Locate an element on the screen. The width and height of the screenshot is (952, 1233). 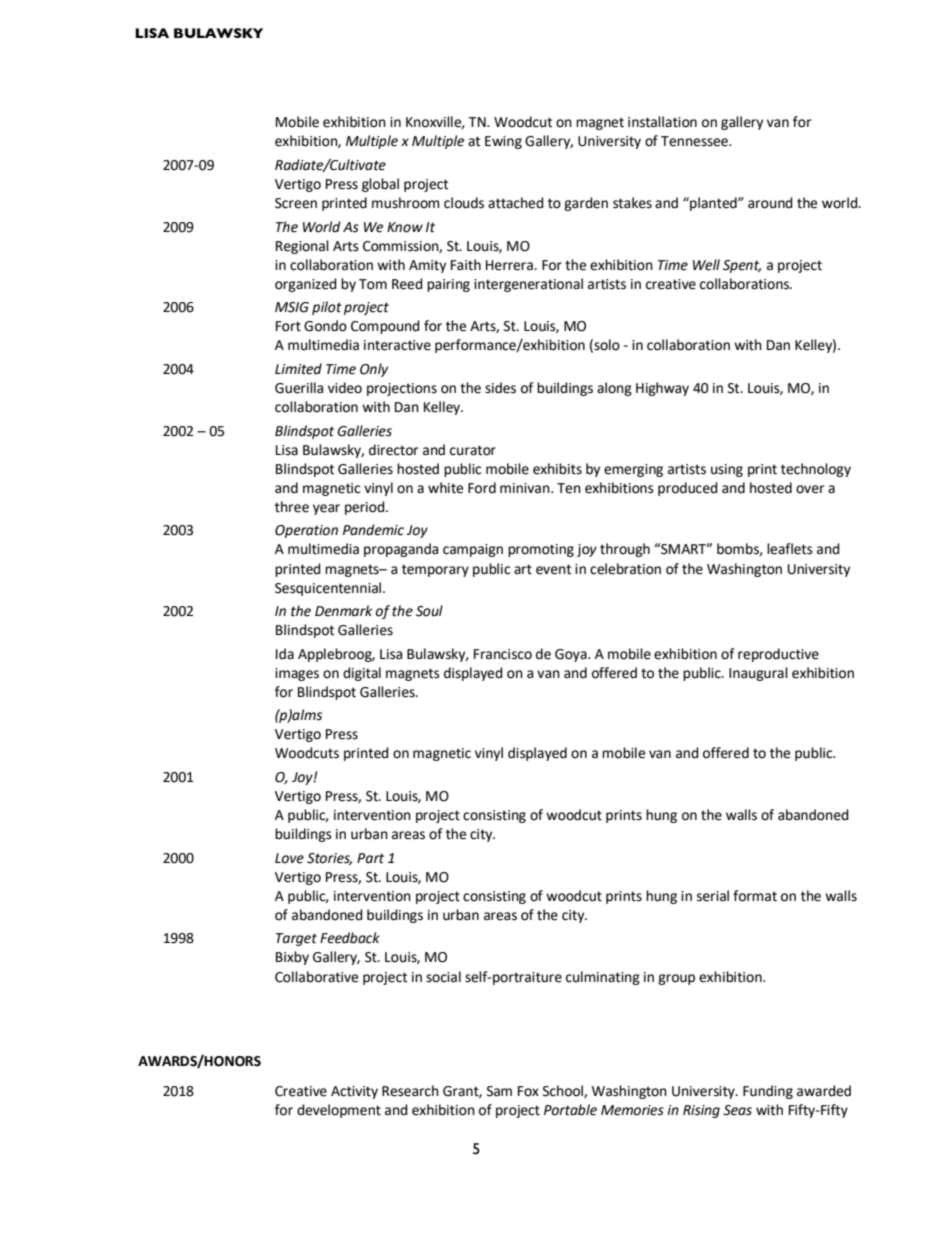
director is located at coordinates (393, 450).
